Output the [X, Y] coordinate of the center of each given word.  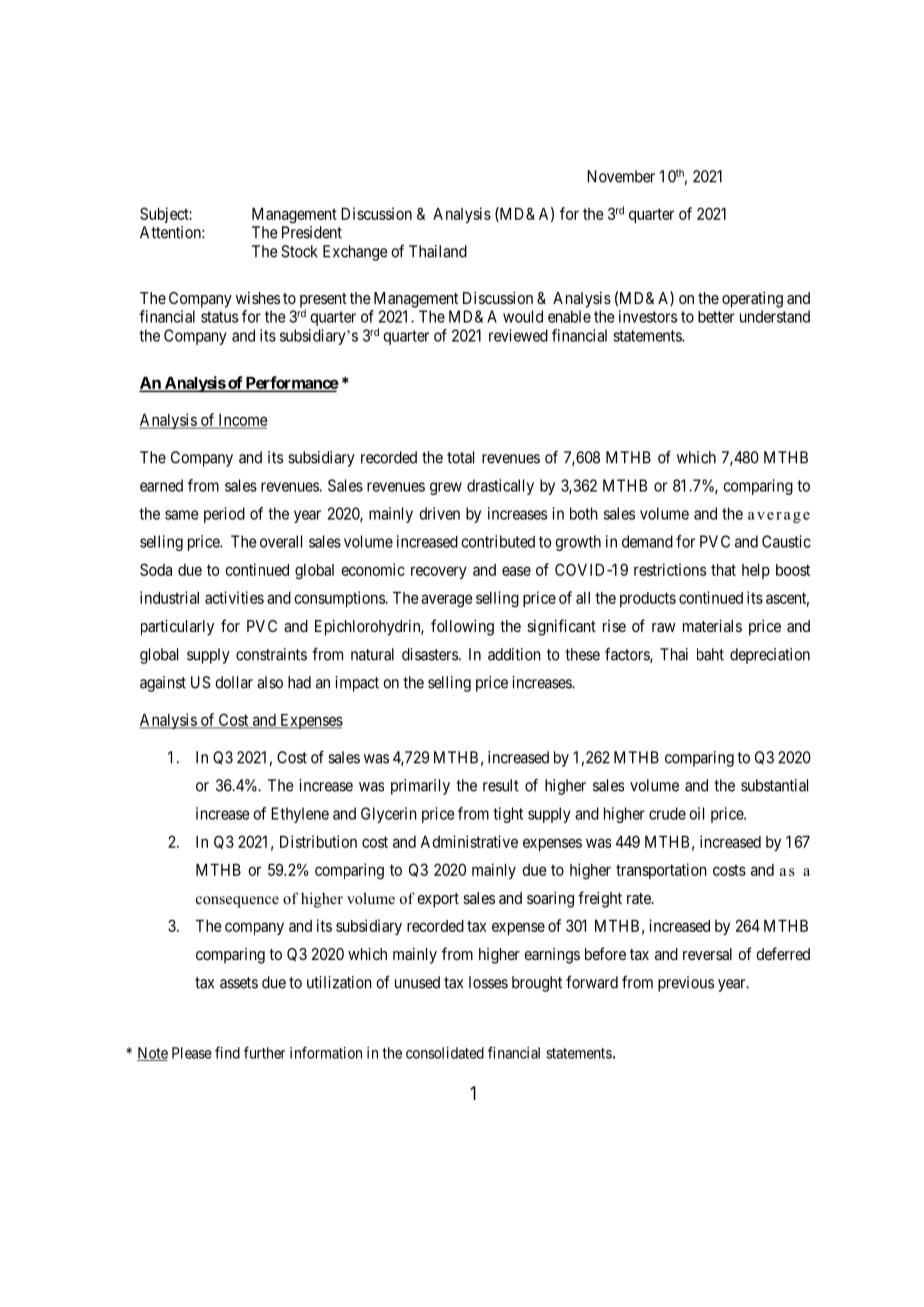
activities [234, 597]
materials [712, 625]
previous [686, 984]
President [312, 232]
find [227, 1052]
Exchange [355, 253]
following [462, 627]
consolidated [445, 1053]
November [621, 176]
